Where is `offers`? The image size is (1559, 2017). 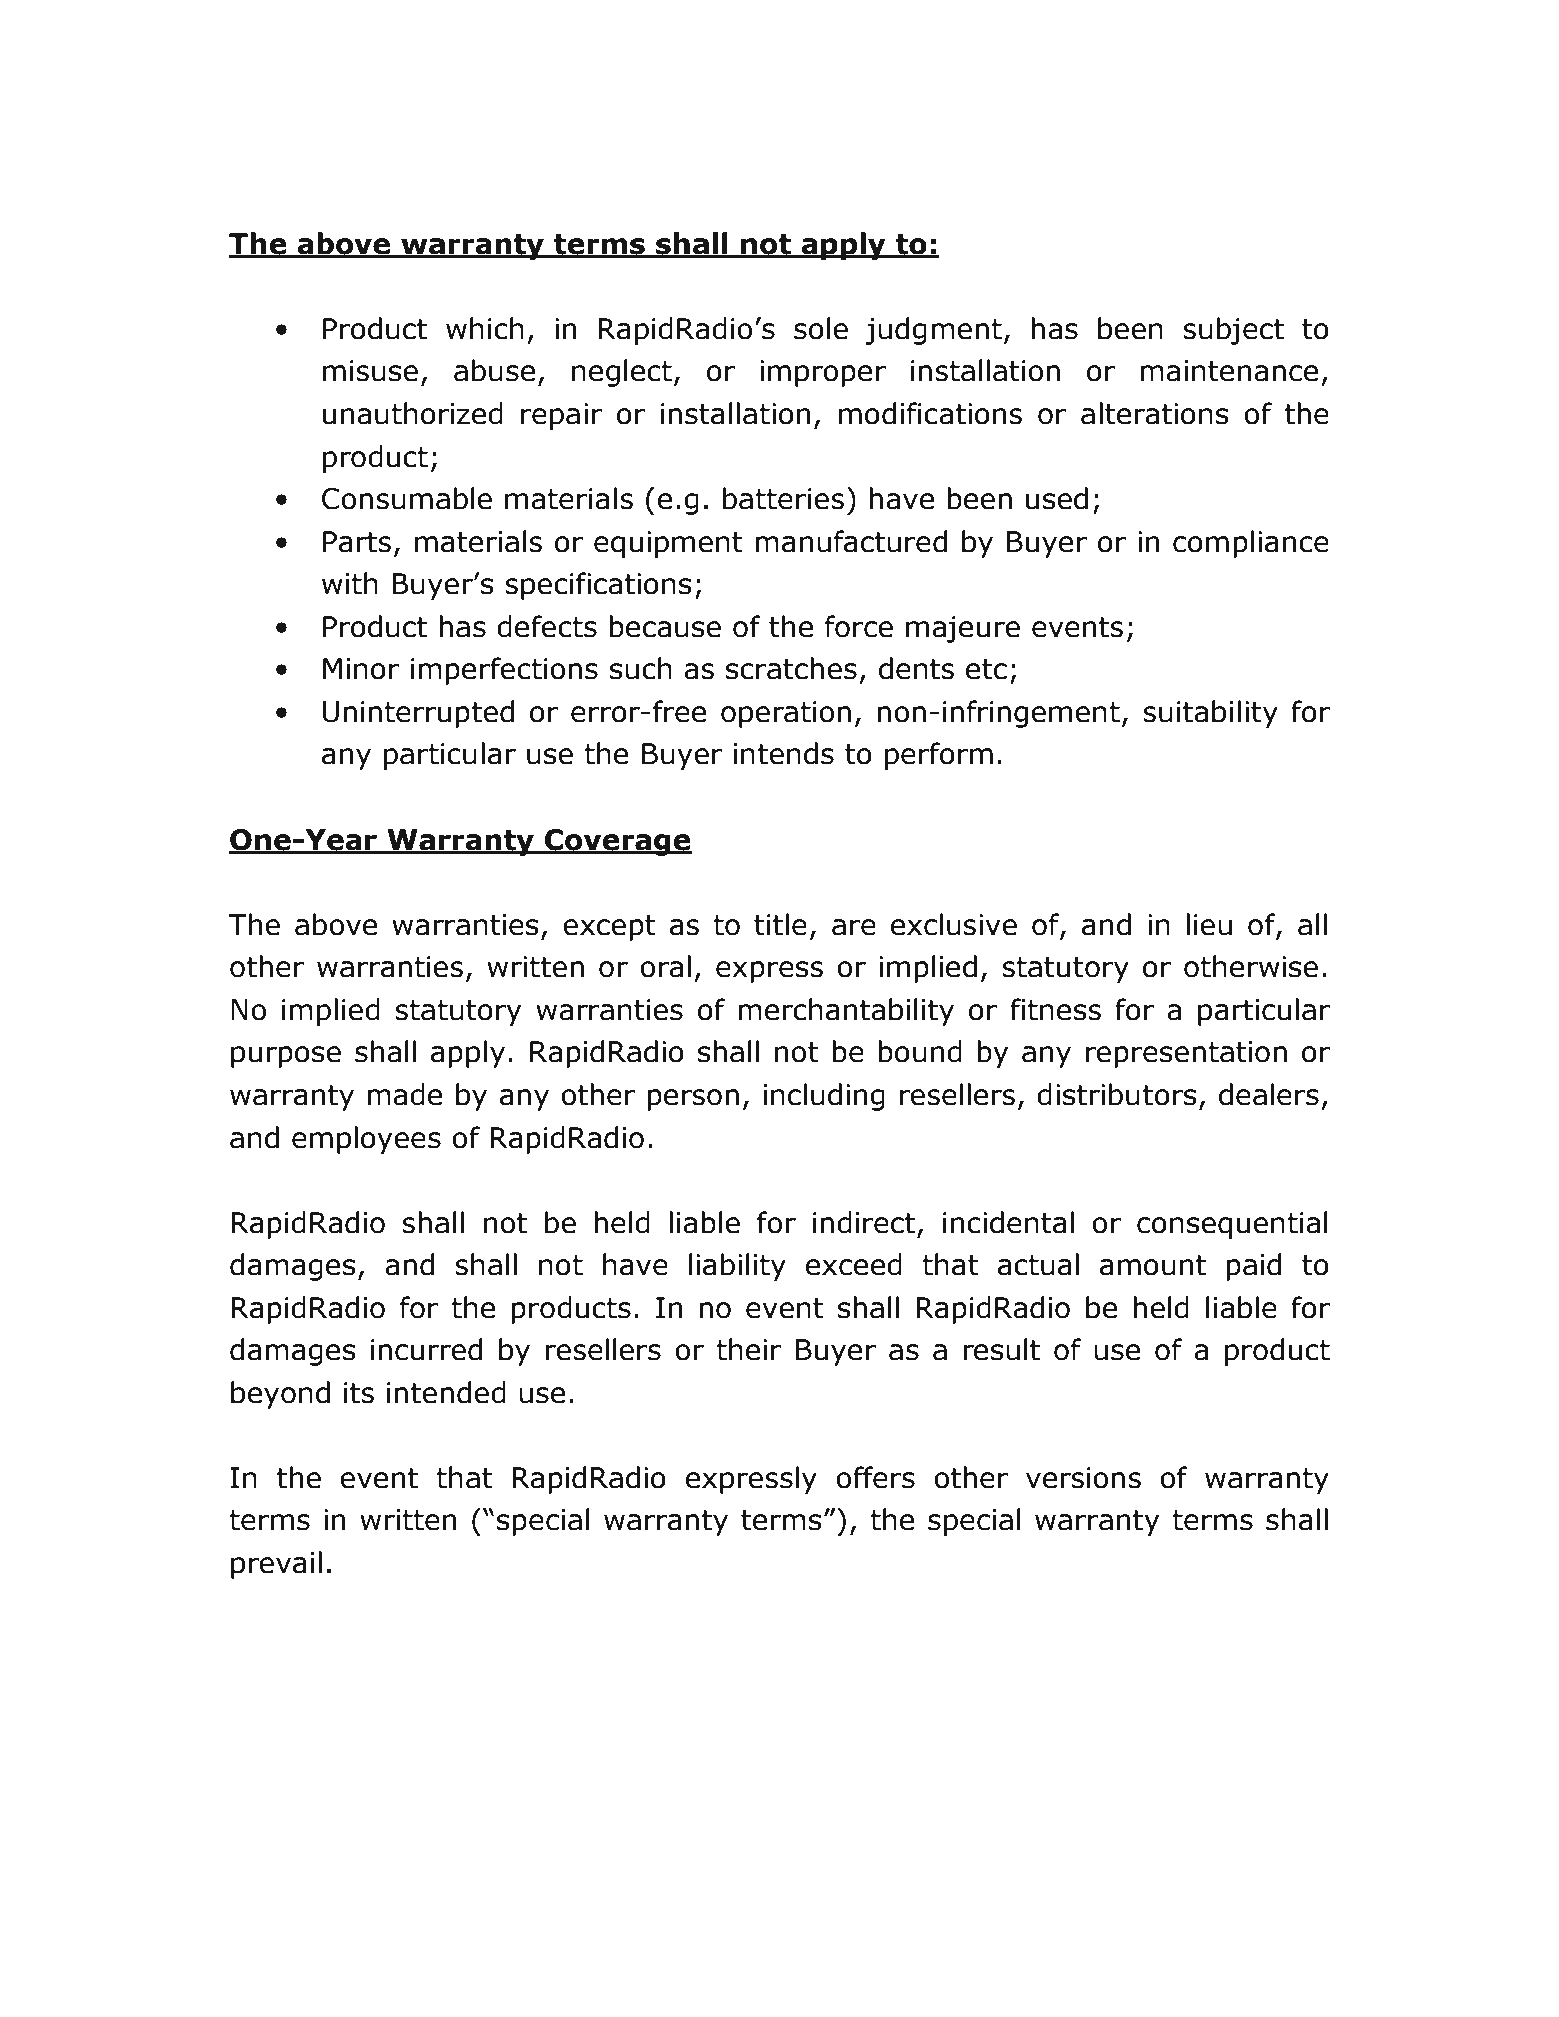
offers is located at coordinates (875, 1477).
